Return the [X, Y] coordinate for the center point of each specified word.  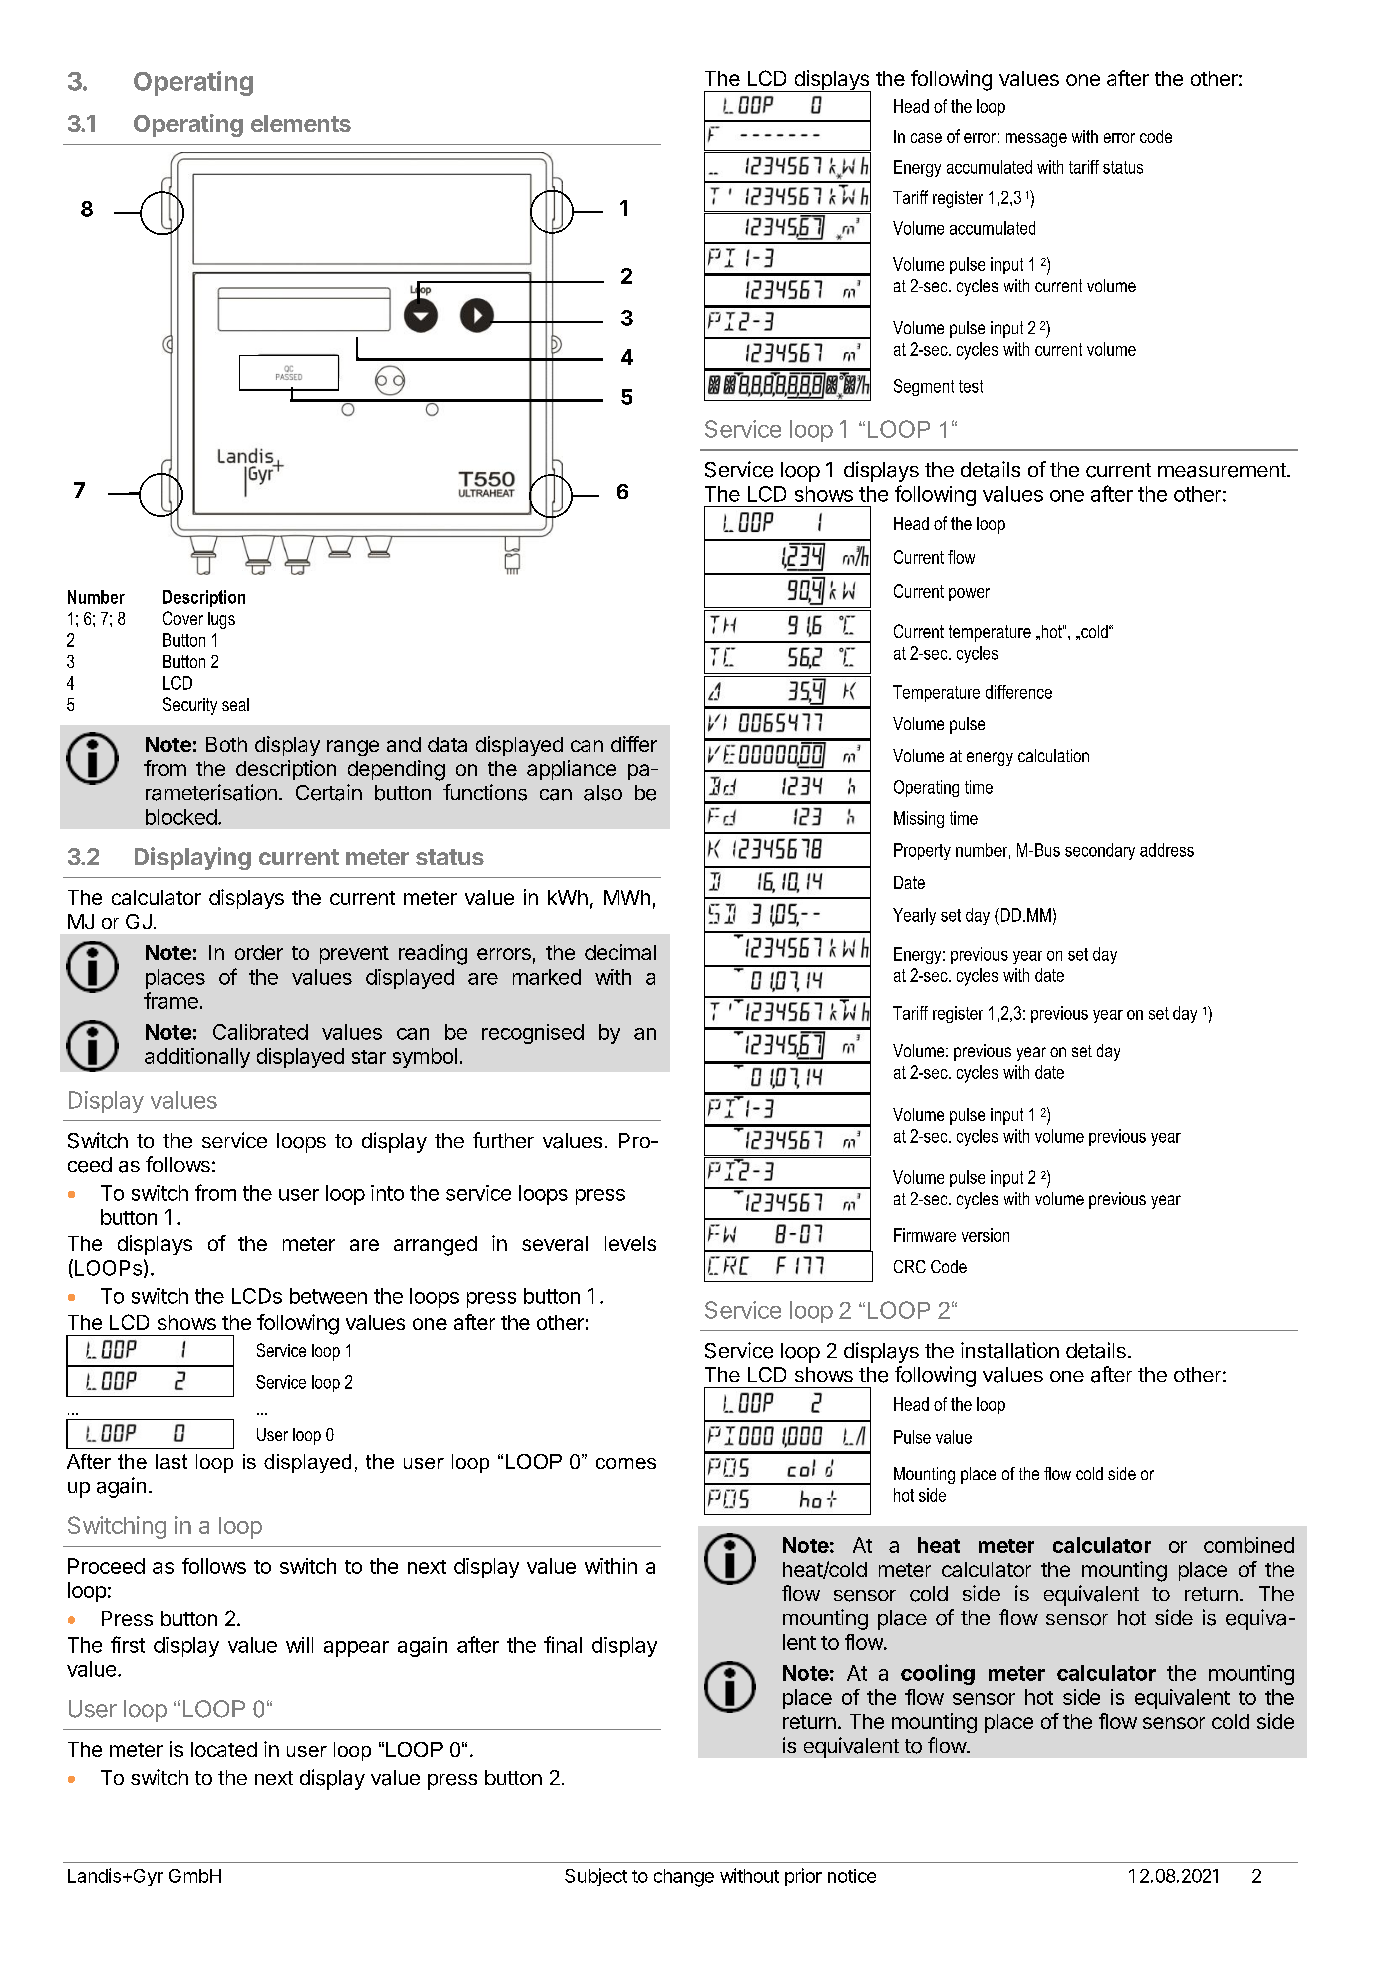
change [684, 1878]
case [926, 138]
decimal [620, 952]
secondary [1100, 851]
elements [301, 123]
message [1036, 140]
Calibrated [260, 1032]
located [224, 1749]
